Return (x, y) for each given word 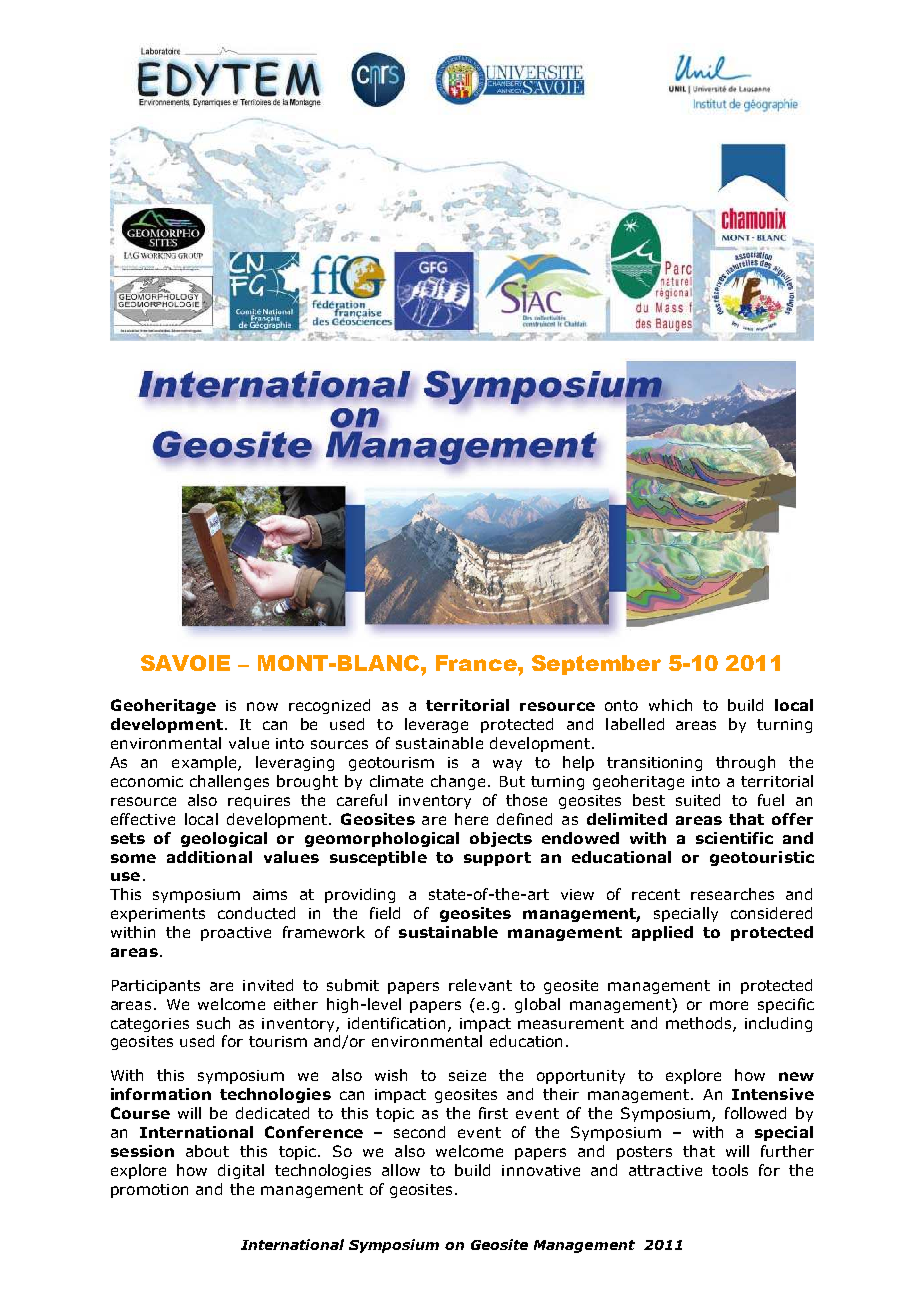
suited (698, 800)
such (213, 1023)
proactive (236, 934)
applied (662, 933)
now (262, 706)
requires (259, 802)
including (778, 1024)
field (385, 913)
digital (241, 1171)
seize (467, 1075)
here (471, 819)
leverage (436, 725)
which (670, 705)
